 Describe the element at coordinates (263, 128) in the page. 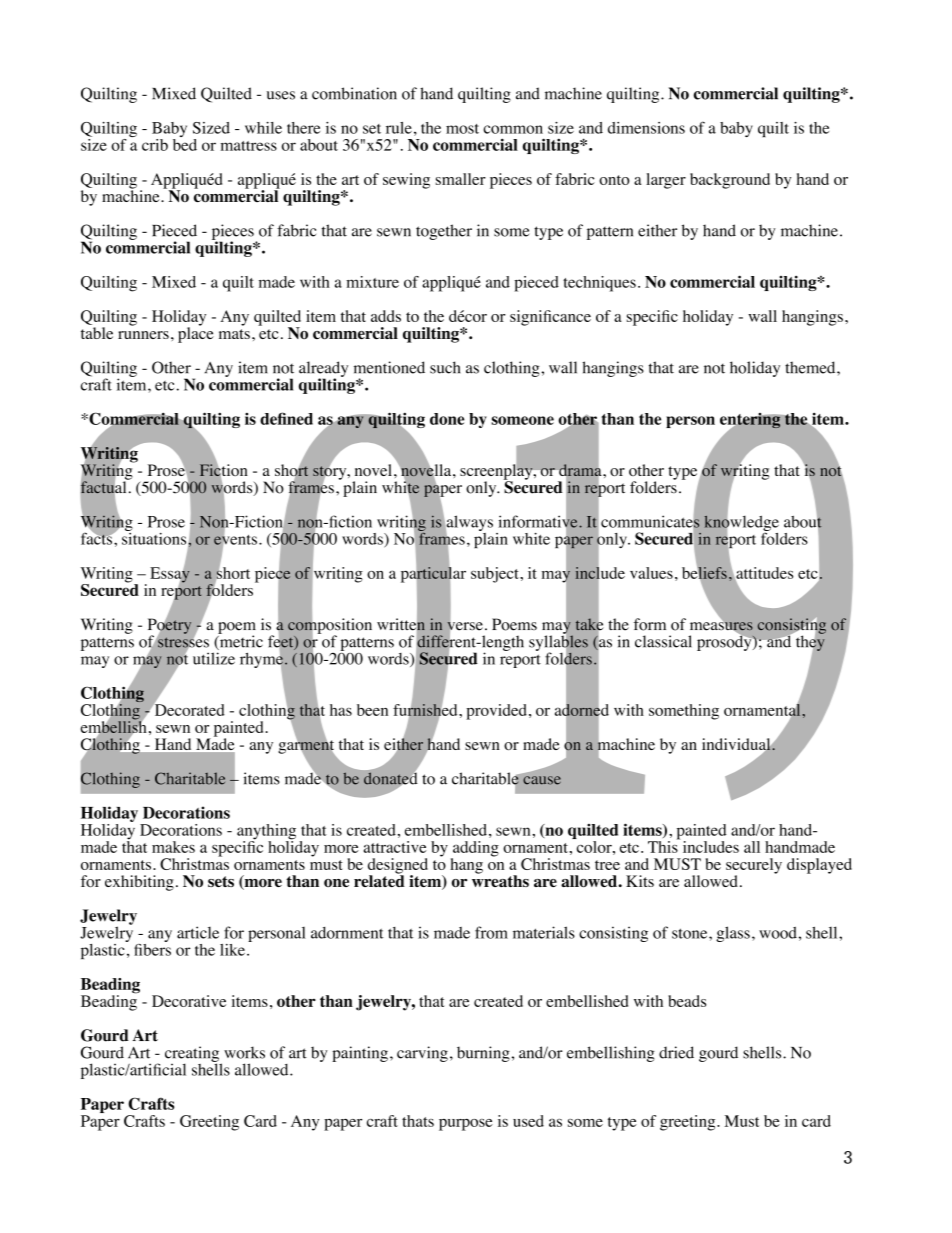

I see `while` at that location.
